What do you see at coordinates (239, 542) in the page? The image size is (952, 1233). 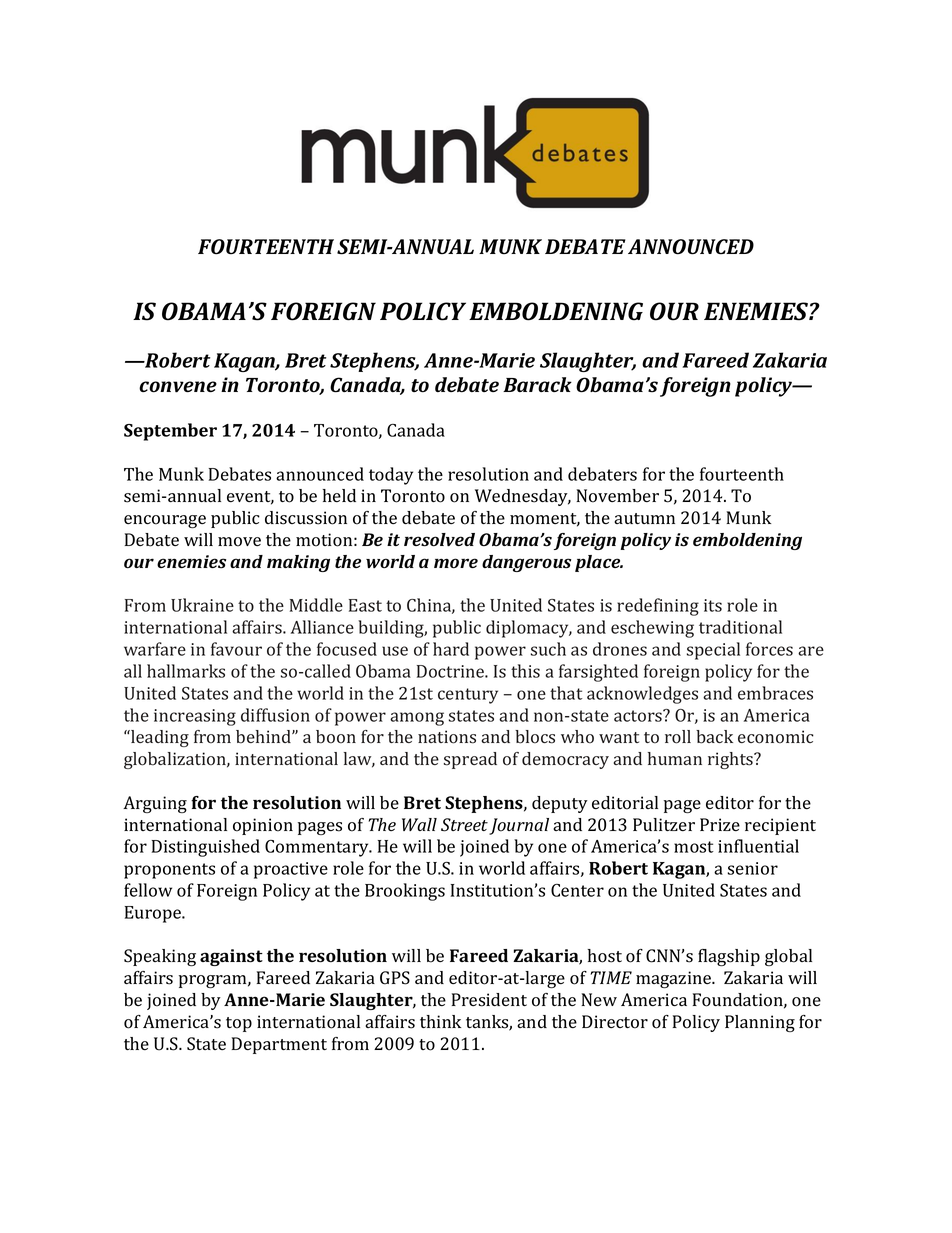 I see `move` at bounding box center [239, 542].
